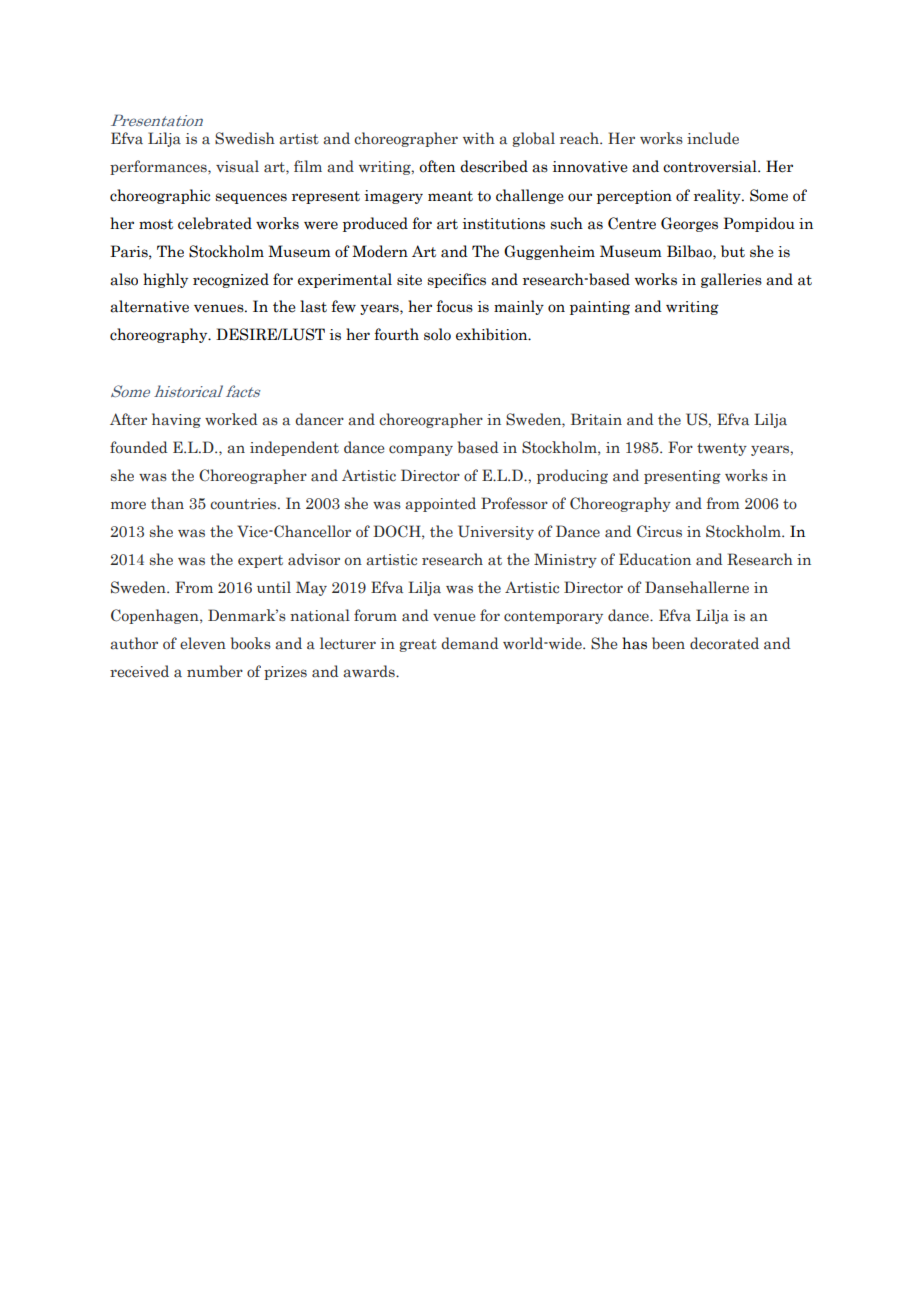 The width and height of the page is (924, 1308). I want to click on galleries, so click(731, 280).
